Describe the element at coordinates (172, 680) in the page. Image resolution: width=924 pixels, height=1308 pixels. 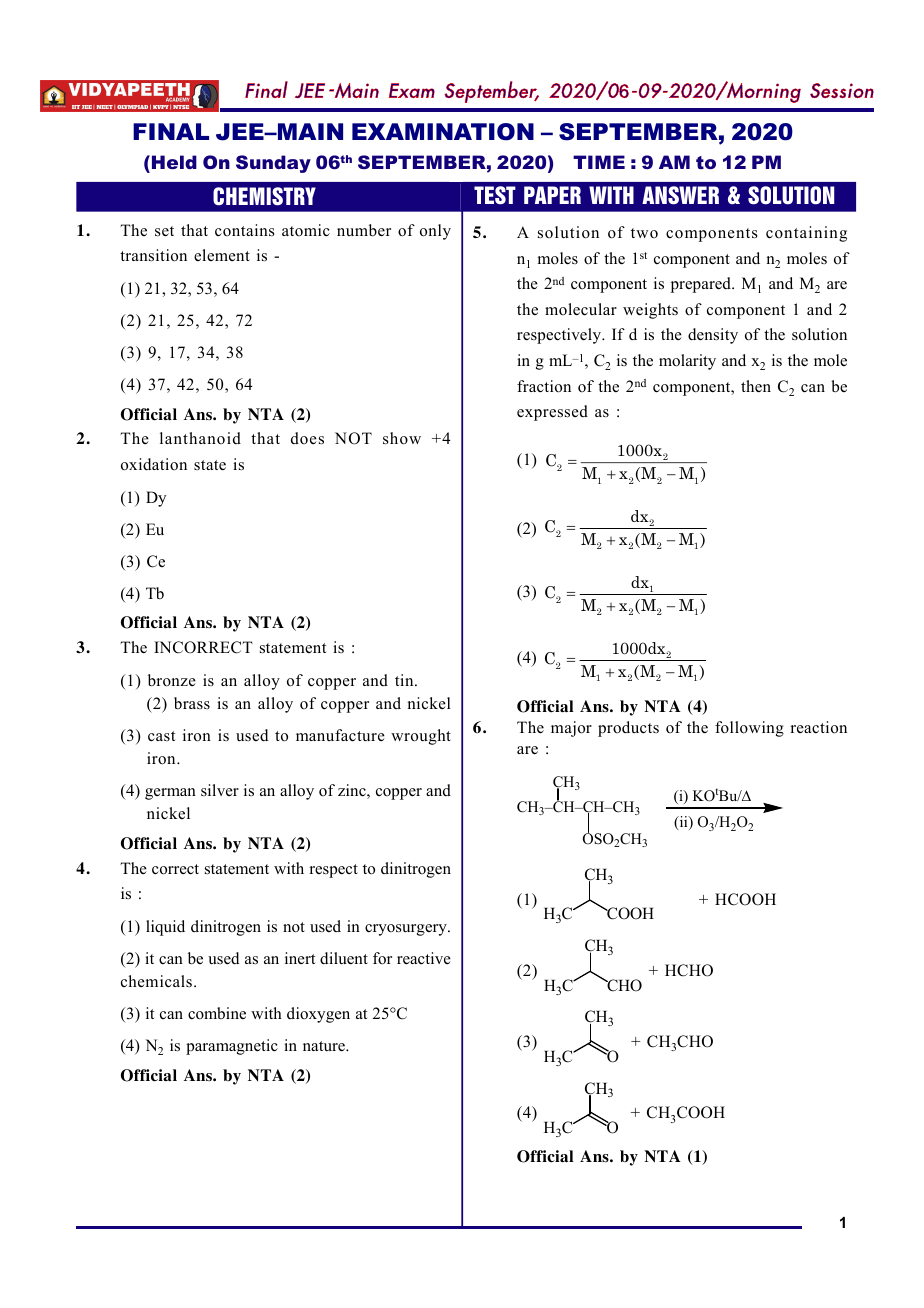
I see `bronze` at that location.
